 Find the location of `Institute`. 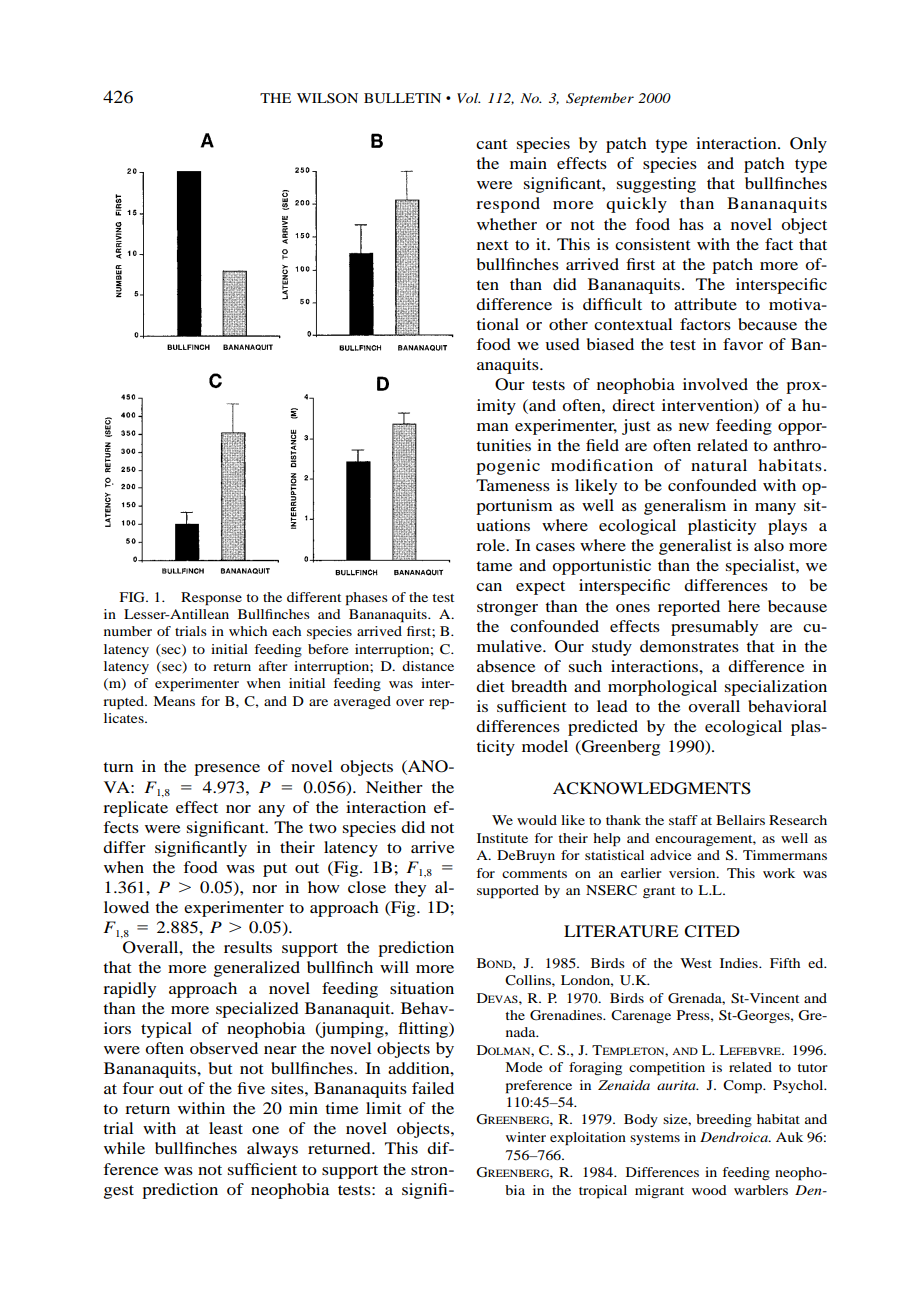

Institute is located at coordinates (502, 838).
